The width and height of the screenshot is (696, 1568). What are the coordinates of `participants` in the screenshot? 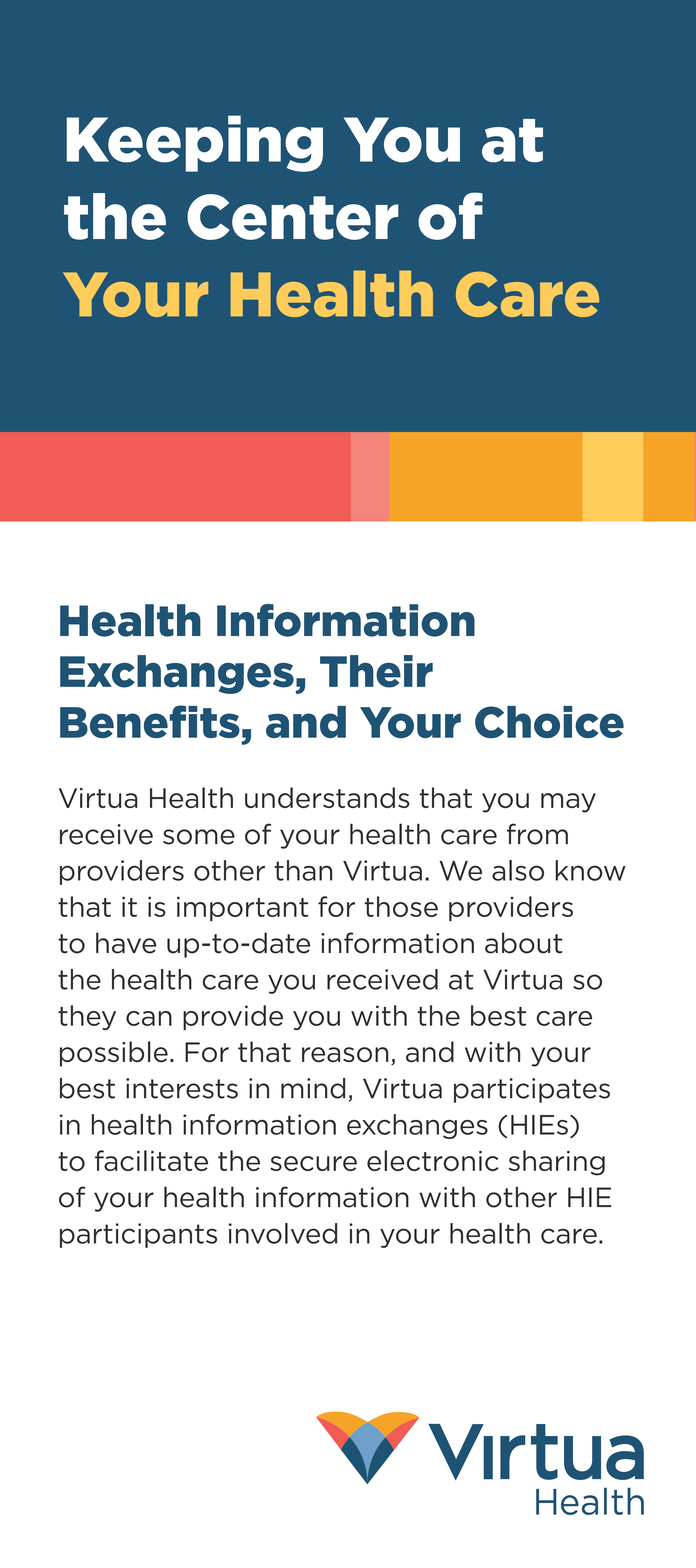 It's located at (138, 1235).
